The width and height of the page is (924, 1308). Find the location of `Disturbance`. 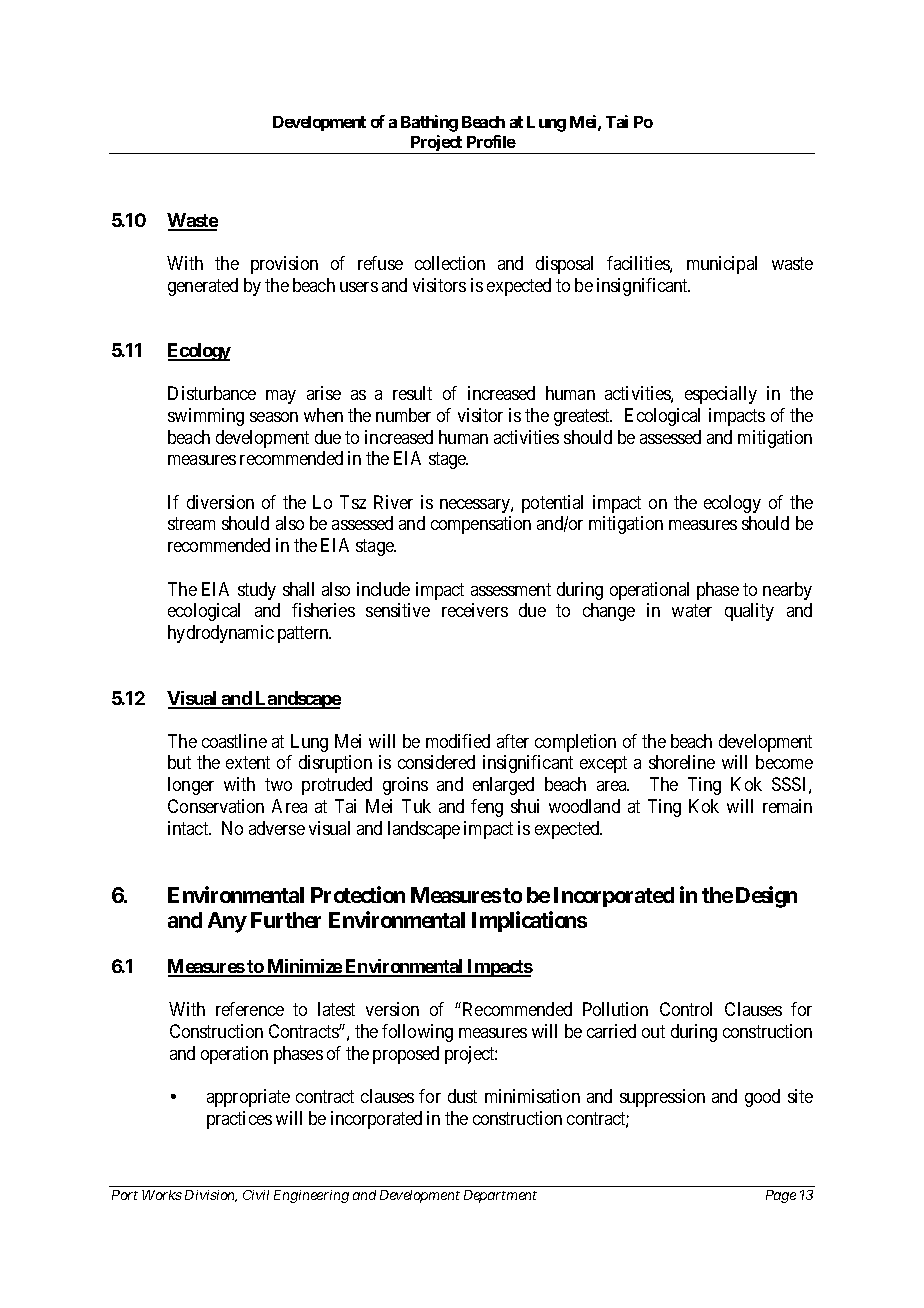

Disturbance is located at coordinates (212, 393).
